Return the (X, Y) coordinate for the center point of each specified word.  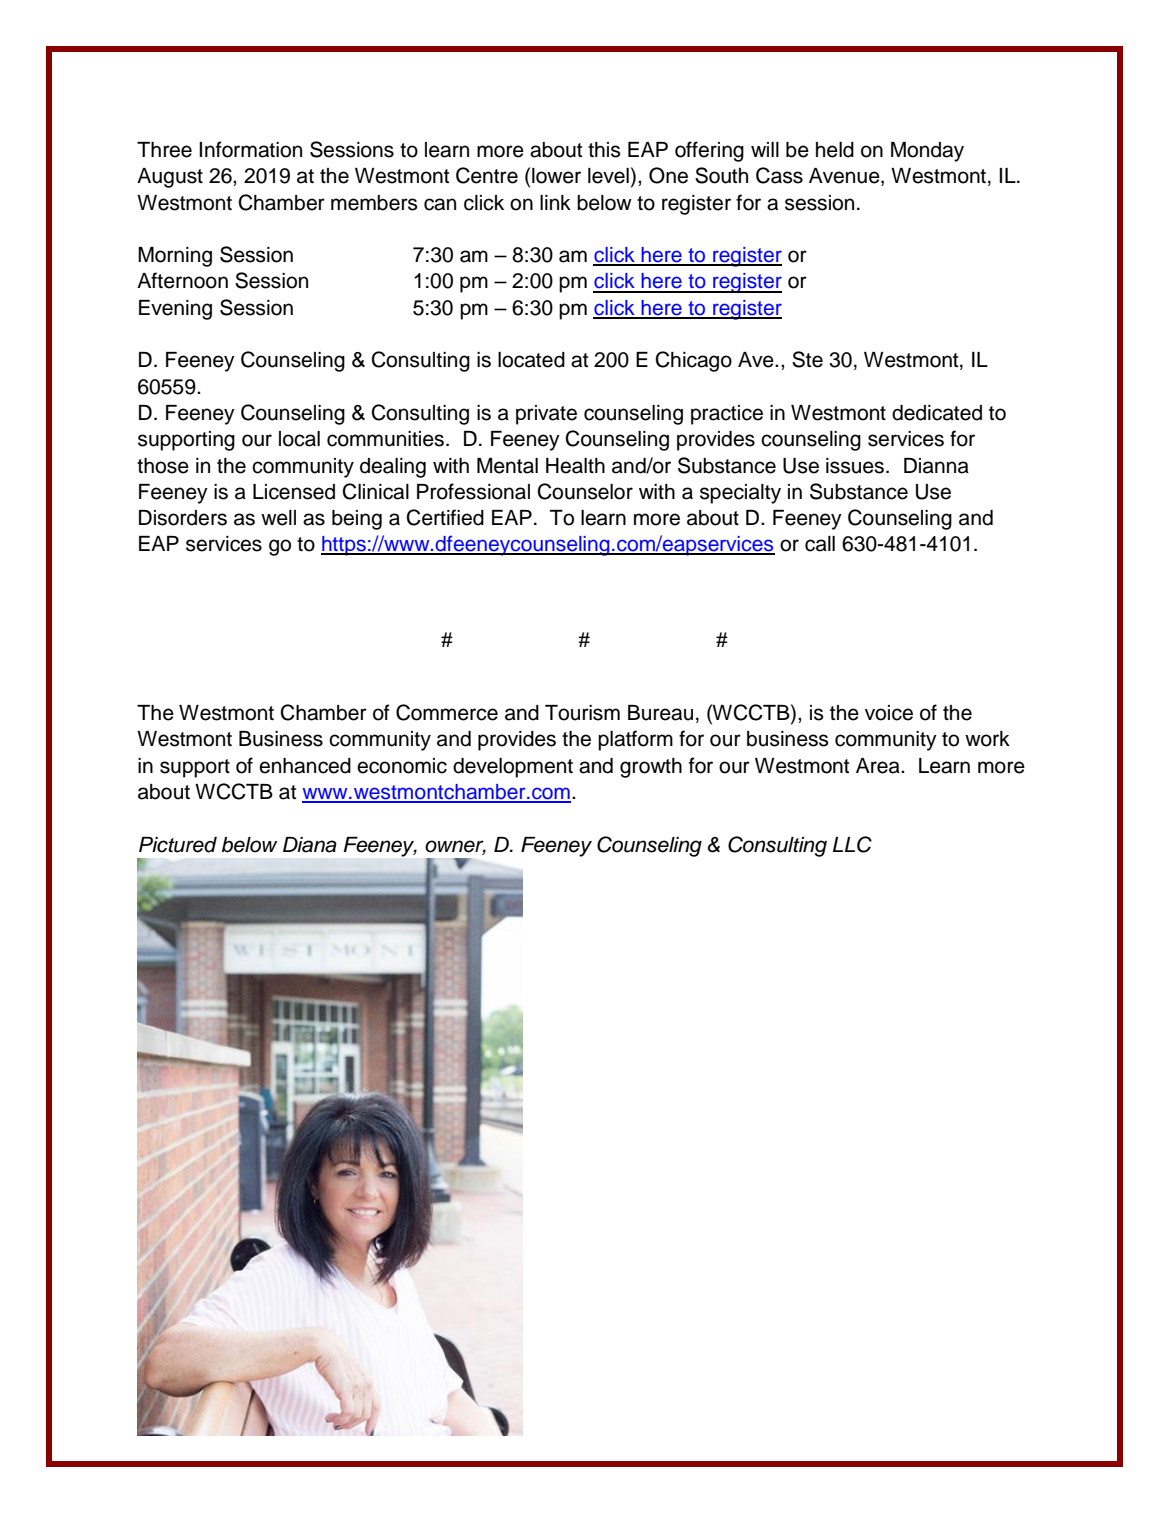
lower (556, 176)
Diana (310, 845)
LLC (852, 844)
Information (250, 149)
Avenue (845, 177)
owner (455, 847)
